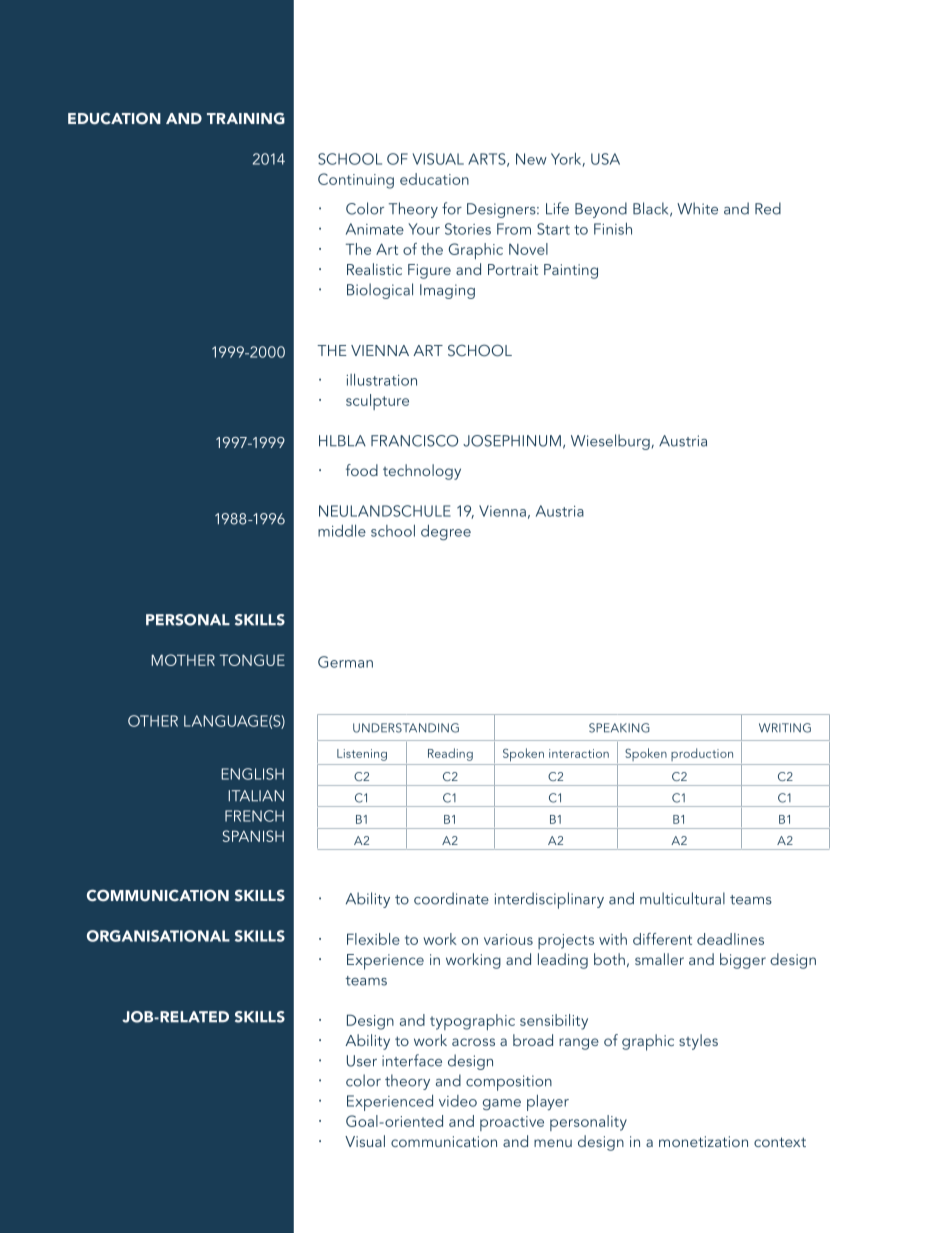  Describe the element at coordinates (697, 208) in the screenshot. I see `White` at that location.
